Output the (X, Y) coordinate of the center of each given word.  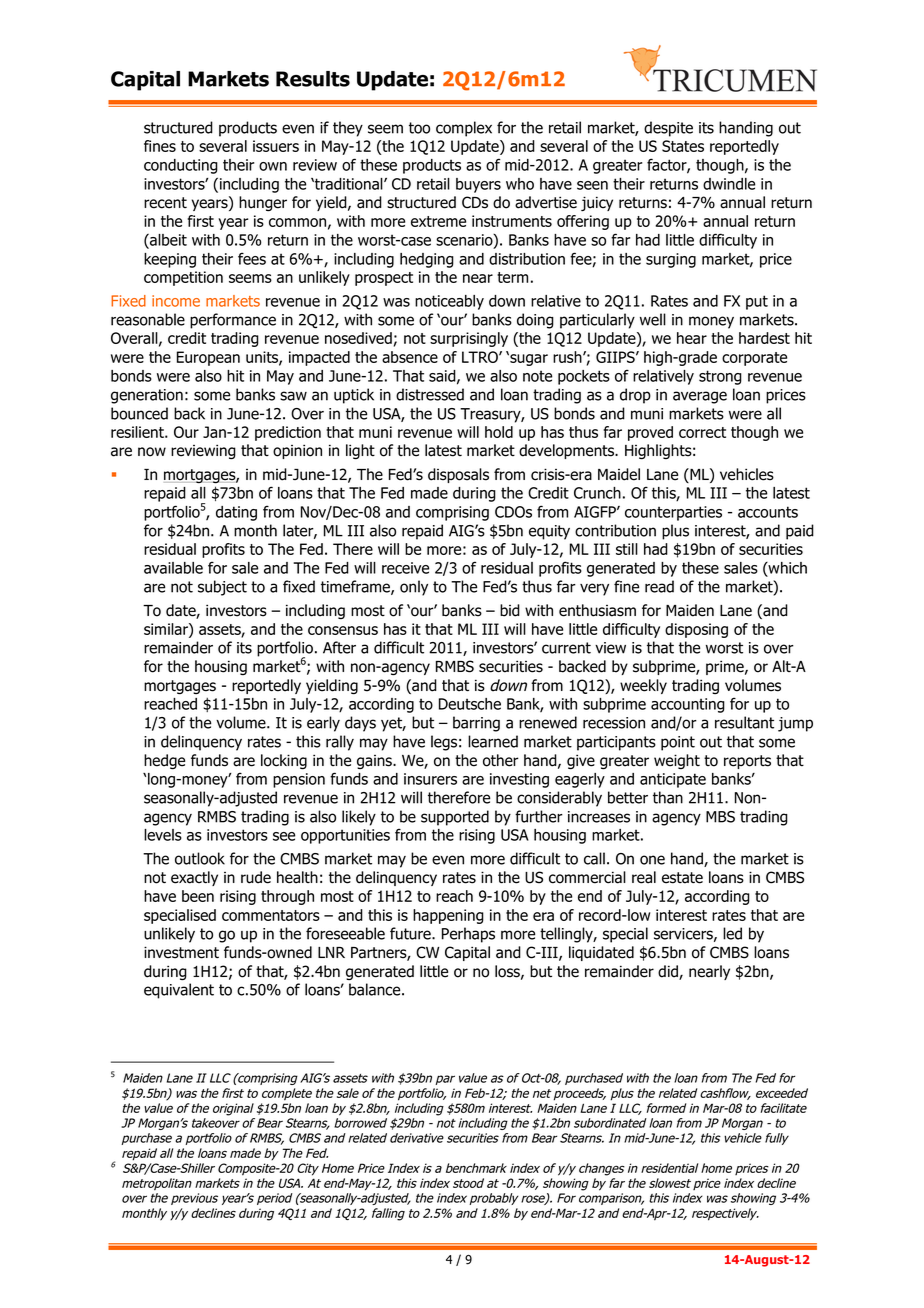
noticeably (449, 302)
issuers (276, 146)
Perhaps (468, 935)
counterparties (673, 513)
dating (236, 513)
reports (747, 762)
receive (405, 568)
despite (668, 129)
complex (464, 129)
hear (692, 338)
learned (493, 741)
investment (181, 952)
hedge (164, 761)
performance (233, 321)
